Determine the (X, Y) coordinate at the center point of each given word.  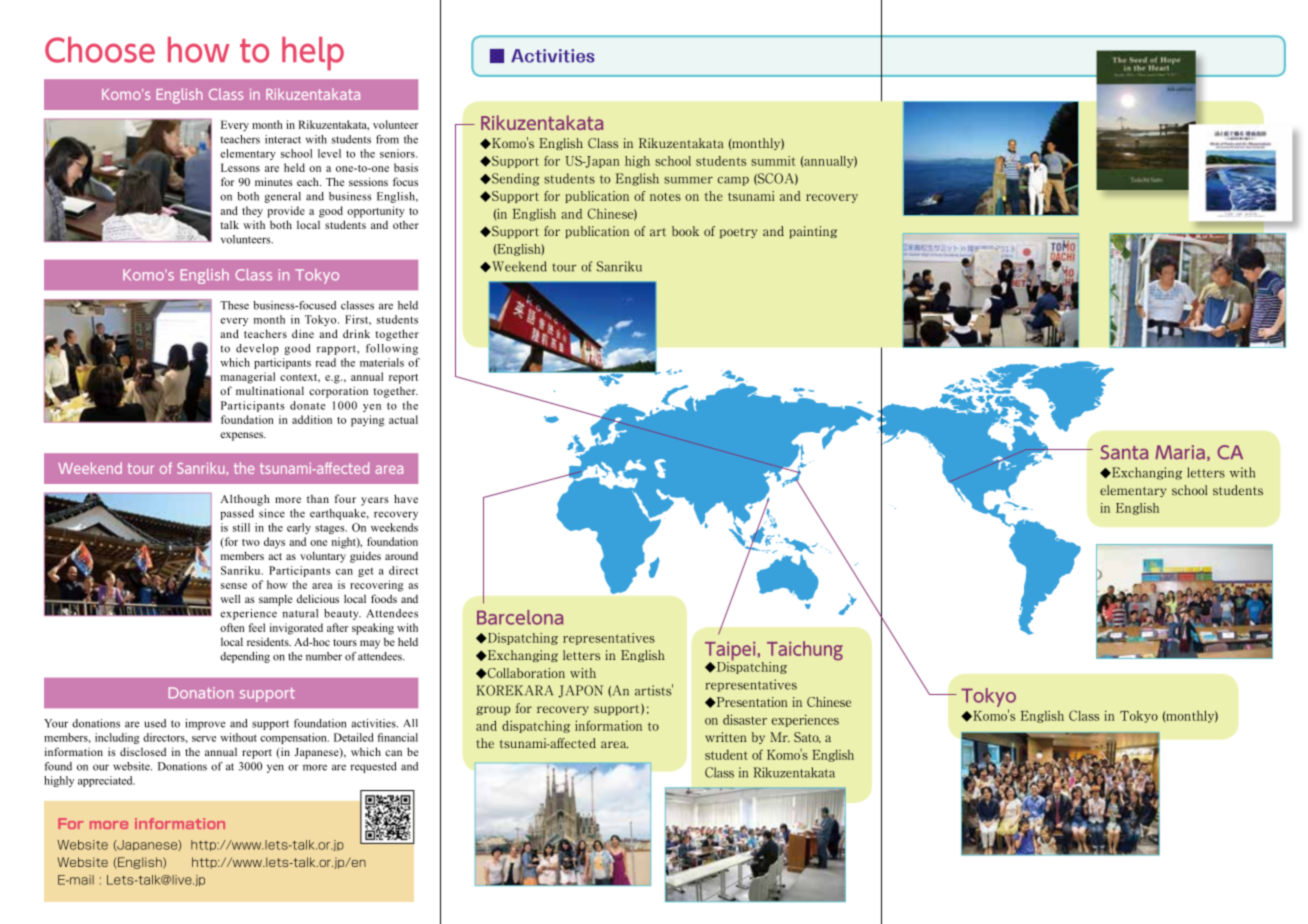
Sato (807, 737)
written (726, 737)
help (313, 54)
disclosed (143, 751)
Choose (100, 50)
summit (773, 161)
